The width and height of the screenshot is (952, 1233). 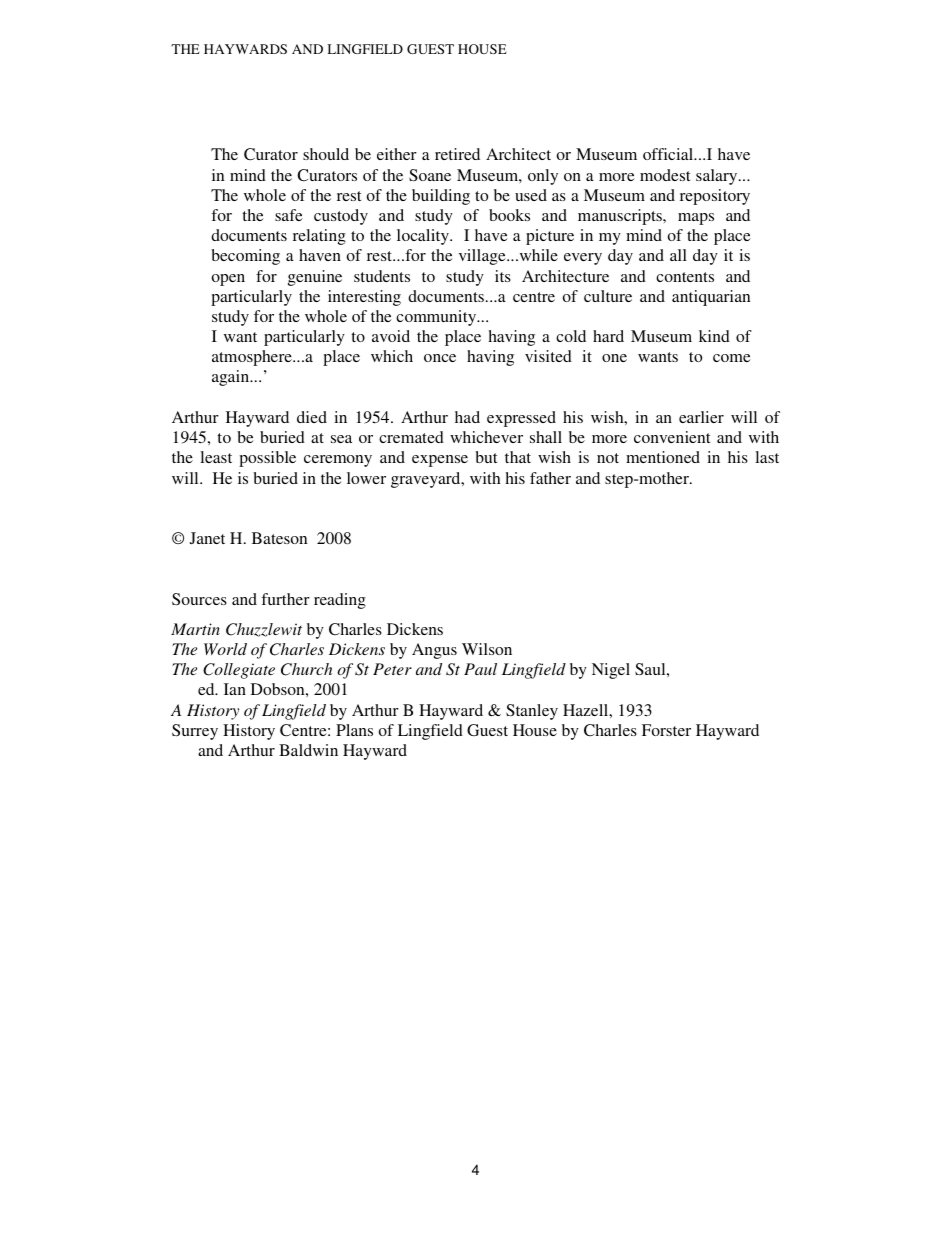 What do you see at coordinates (457, 154) in the screenshot?
I see `retired` at bounding box center [457, 154].
